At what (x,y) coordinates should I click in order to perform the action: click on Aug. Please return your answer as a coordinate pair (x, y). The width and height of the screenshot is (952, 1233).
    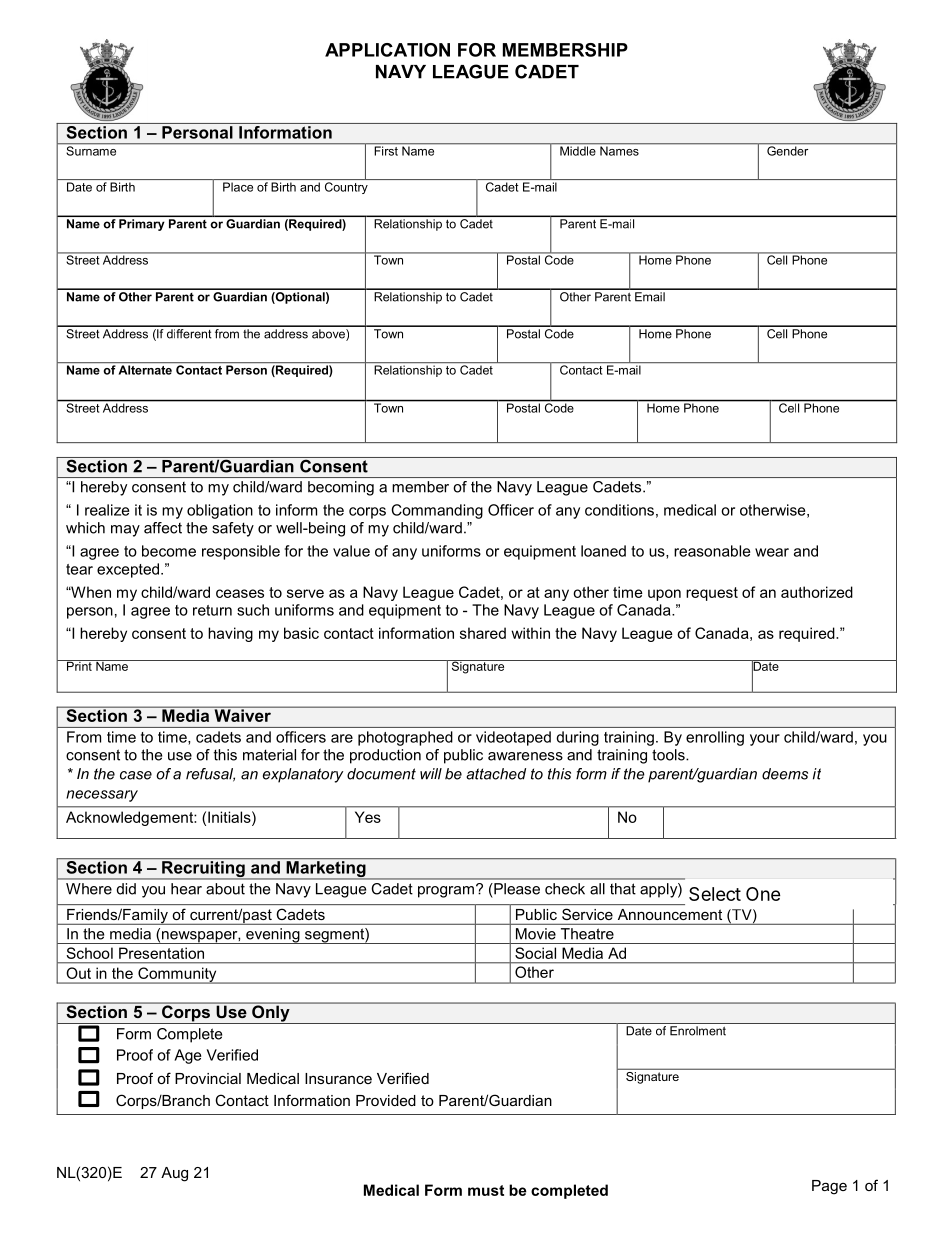
    Looking at the image, I should click on (174, 1174).
